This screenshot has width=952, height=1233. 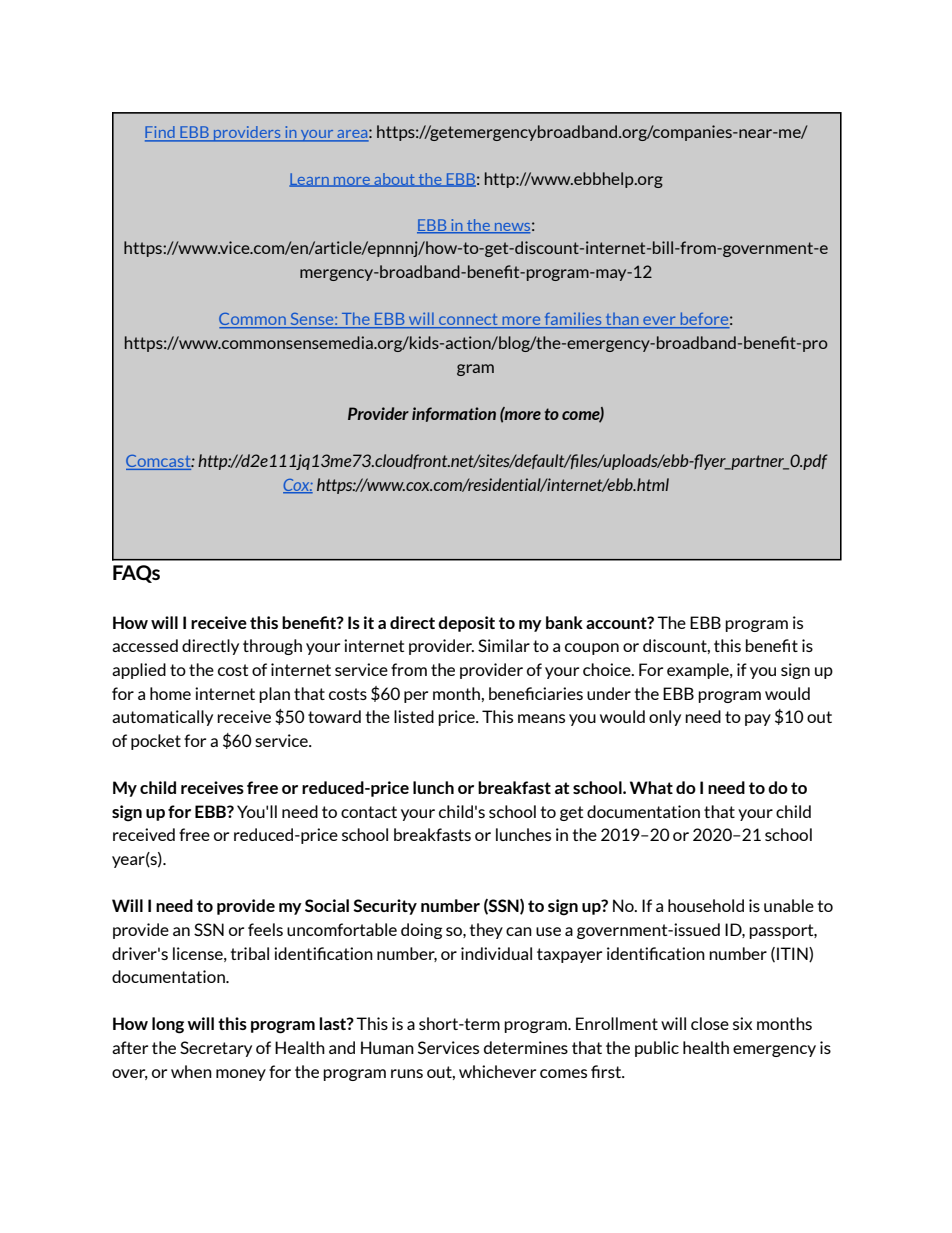 I want to click on than, so click(x=622, y=320).
